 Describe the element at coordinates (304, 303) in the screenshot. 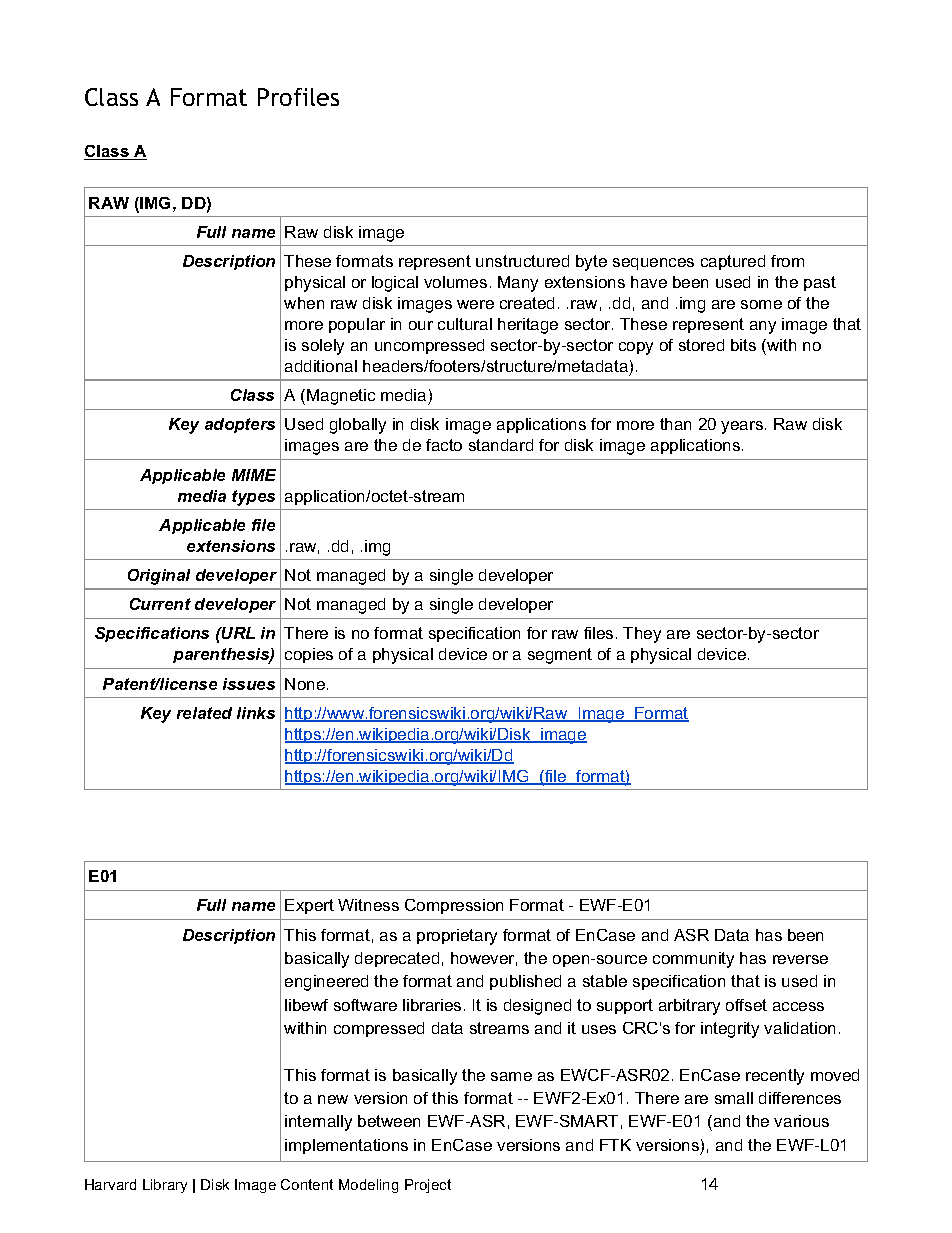

I see `when` at that location.
